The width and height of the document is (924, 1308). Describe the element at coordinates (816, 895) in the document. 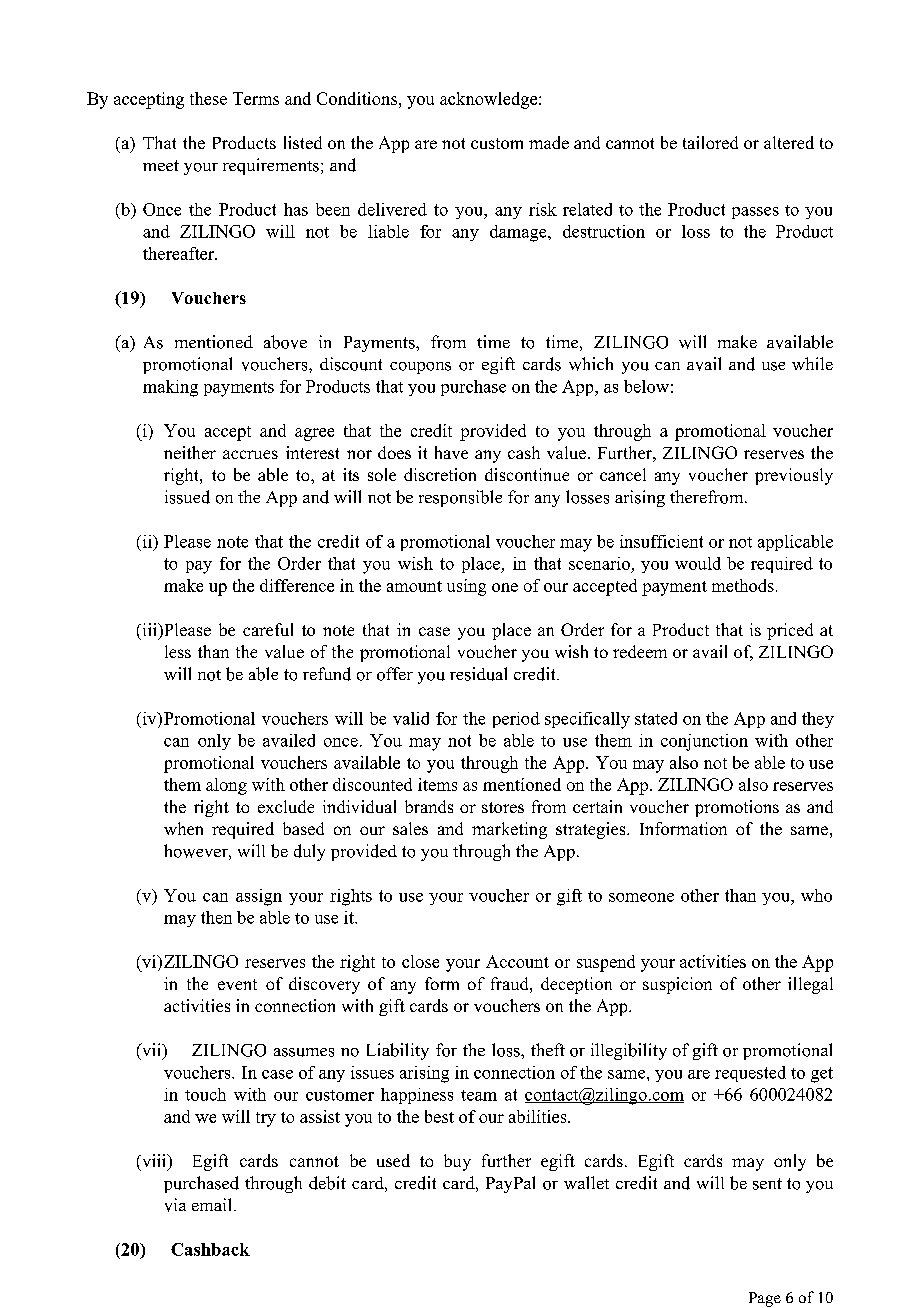

I see `who` at that location.
